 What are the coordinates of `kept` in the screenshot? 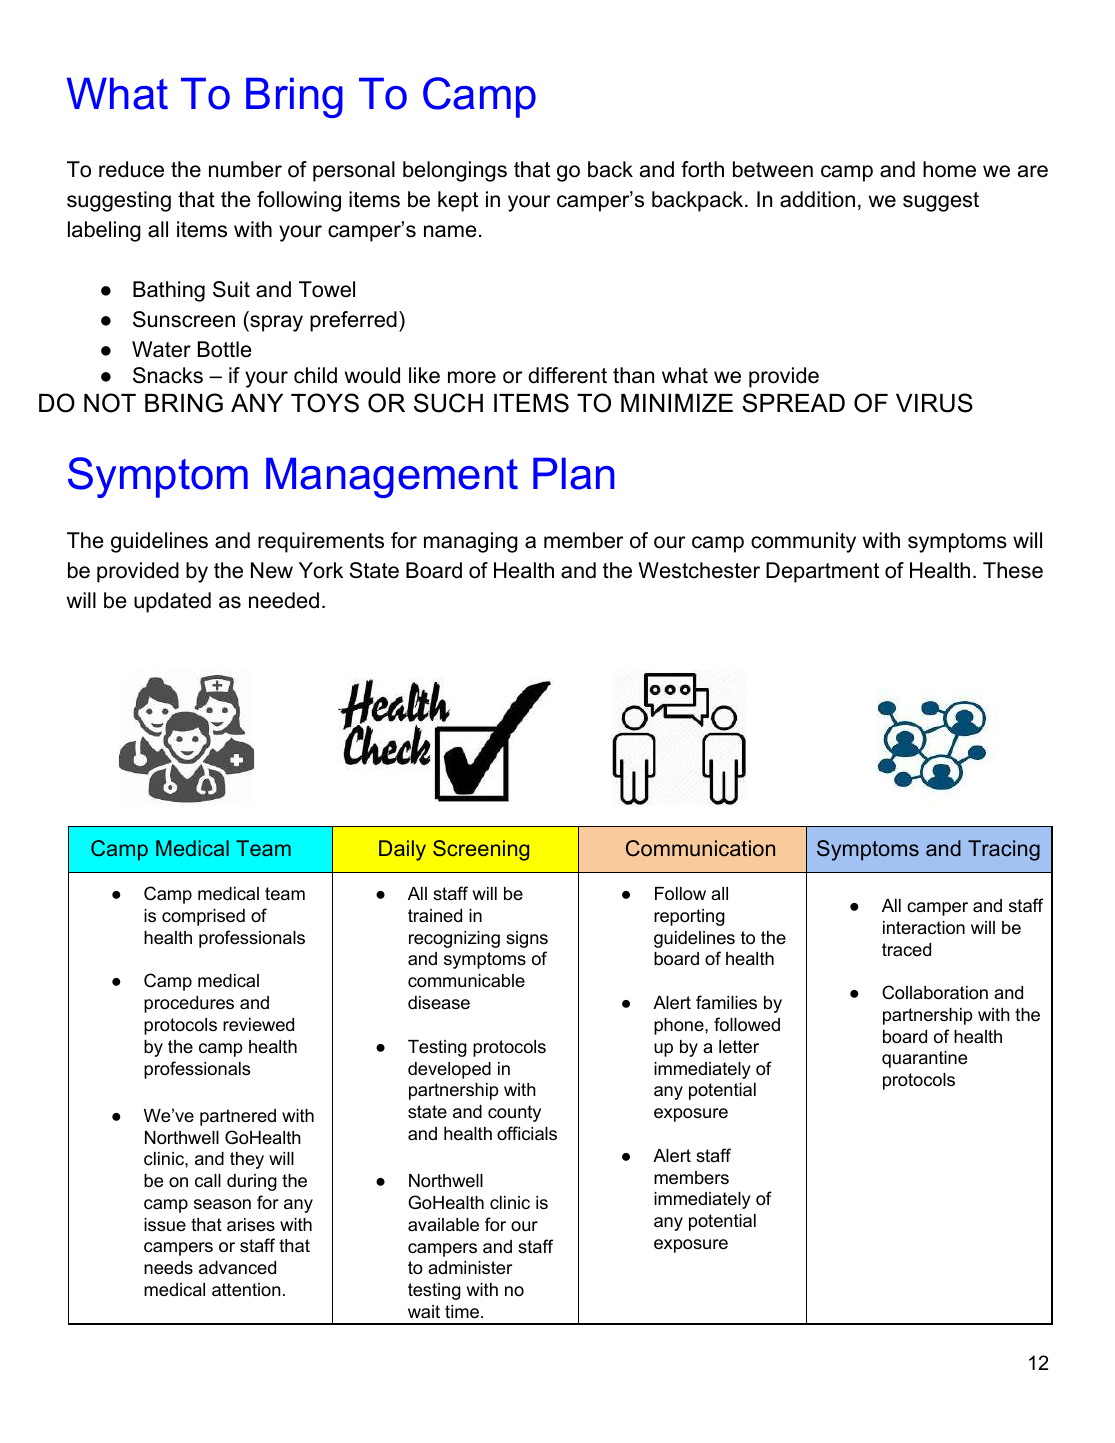 It's located at (458, 201).
